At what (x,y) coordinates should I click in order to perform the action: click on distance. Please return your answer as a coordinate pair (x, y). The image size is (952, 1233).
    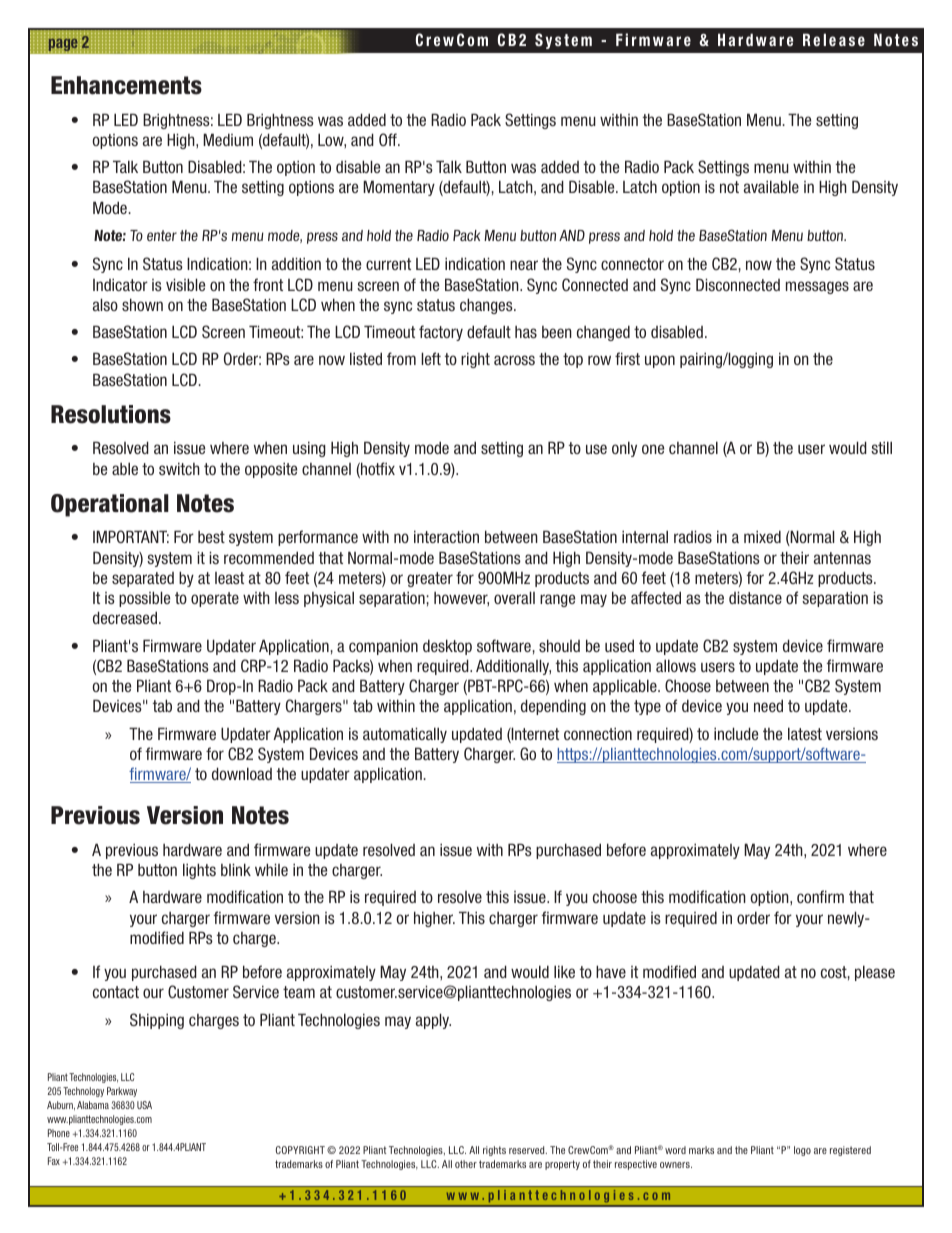
    Looking at the image, I should click on (755, 597).
